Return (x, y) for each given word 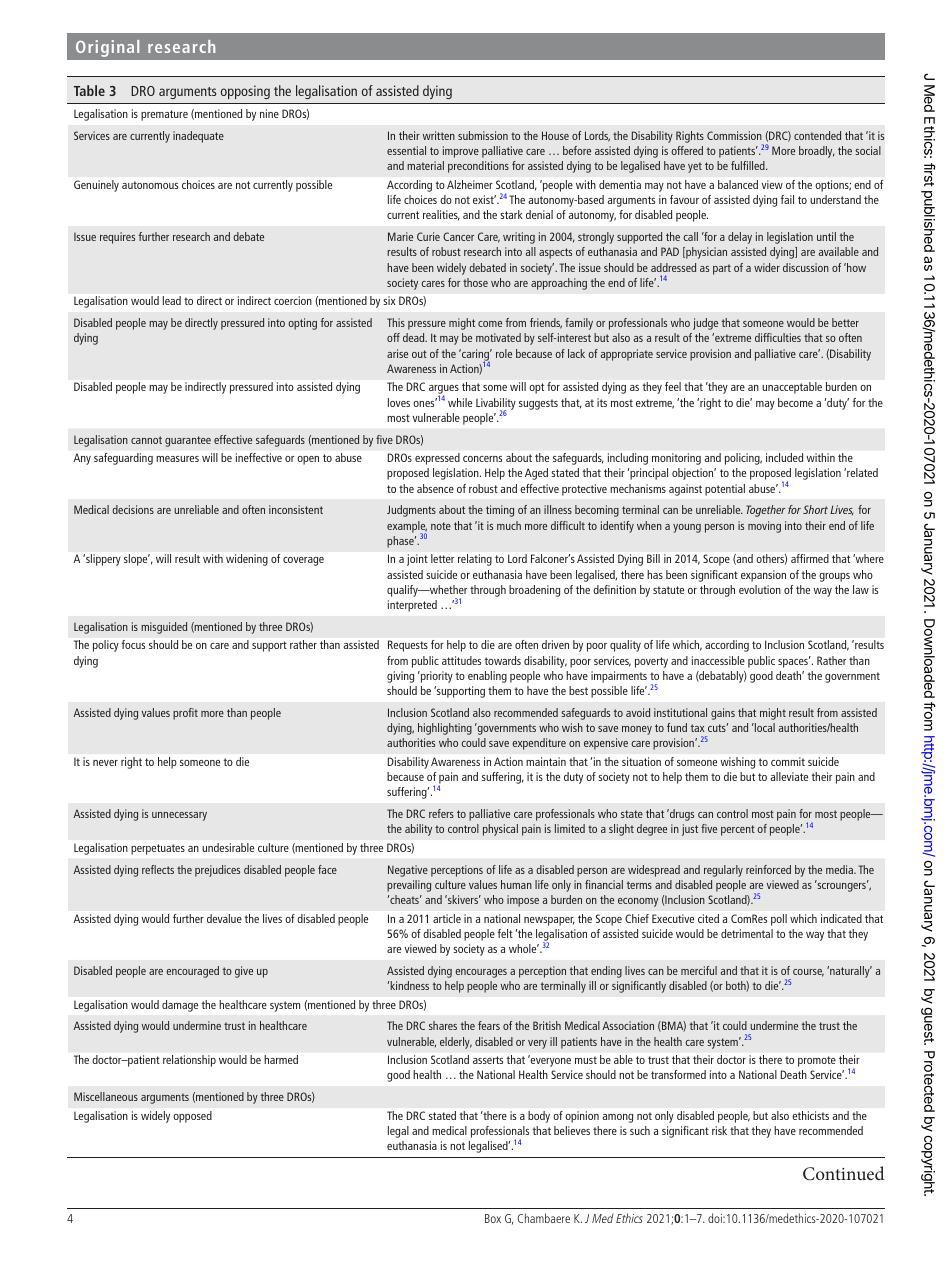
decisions (133, 509)
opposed (192, 1117)
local (764, 727)
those (475, 282)
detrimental (747, 933)
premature (164, 115)
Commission (734, 135)
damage (180, 1006)
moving (764, 527)
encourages (481, 973)
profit (185, 714)
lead (172, 300)
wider (767, 267)
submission (483, 135)
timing (500, 511)
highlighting (445, 729)
